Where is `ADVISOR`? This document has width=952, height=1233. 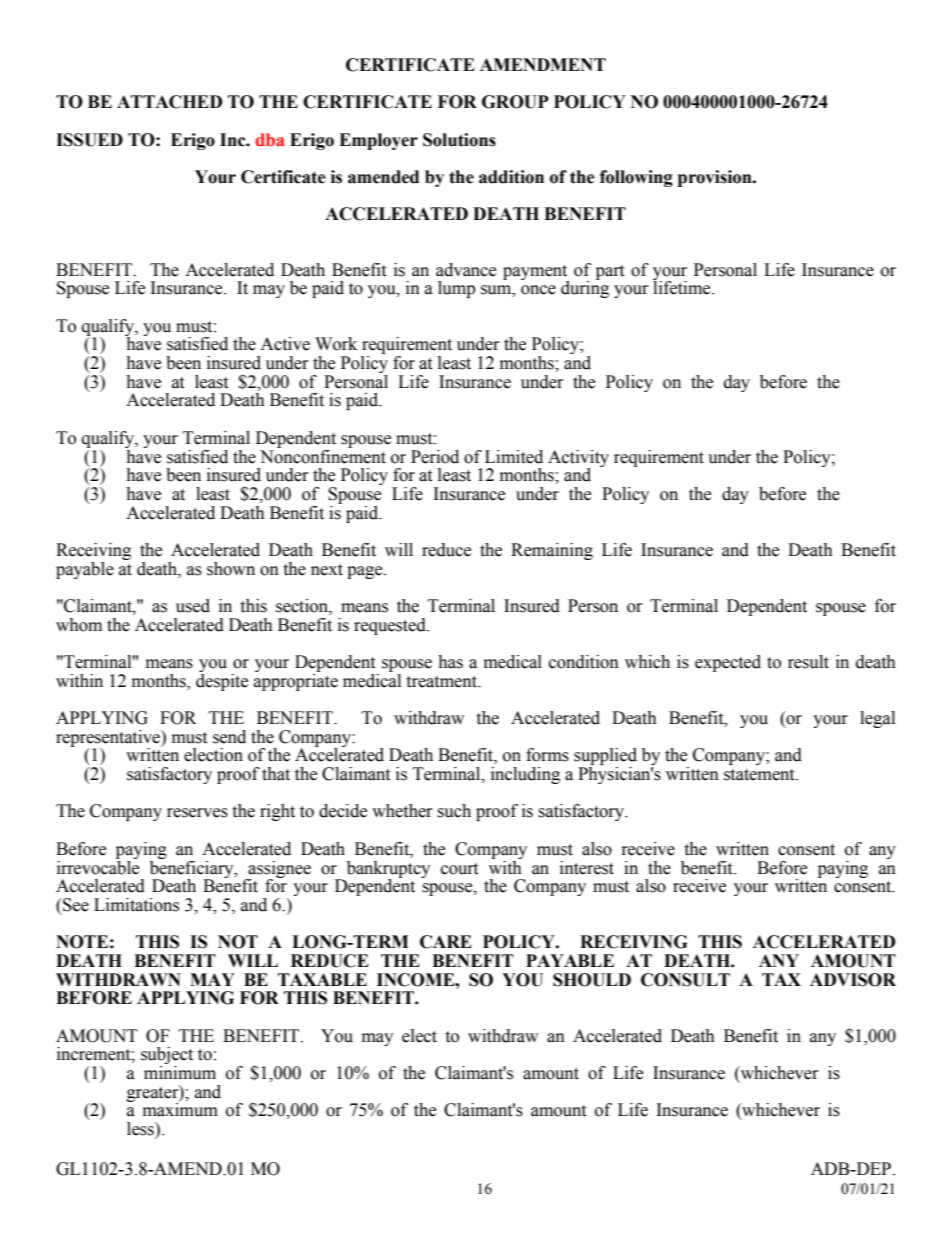
ADVISOR is located at coordinates (853, 980).
